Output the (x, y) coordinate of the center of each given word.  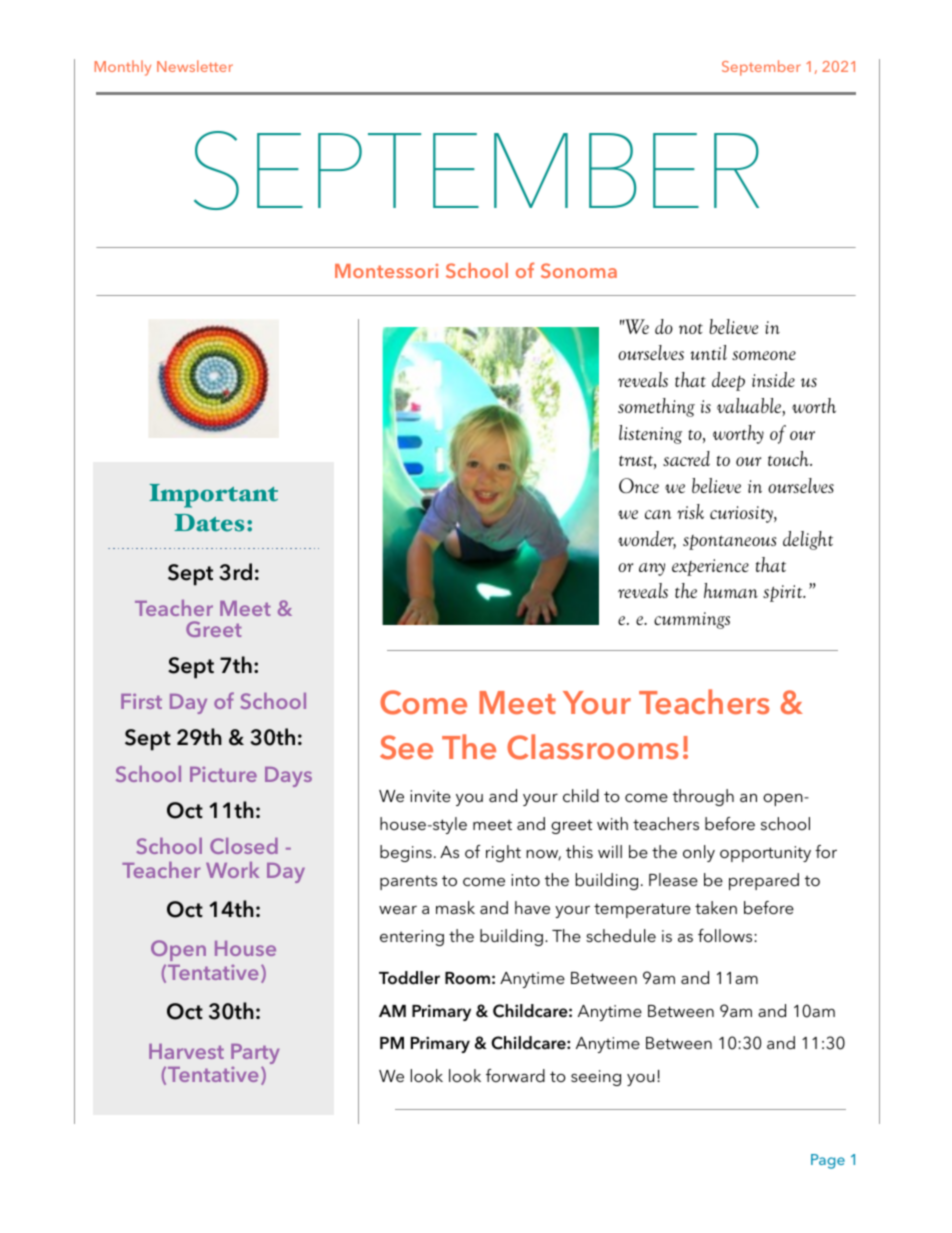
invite (430, 796)
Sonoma (579, 270)
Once (639, 485)
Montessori (386, 271)
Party (255, 1055)
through (703, 797)
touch (789, 458)
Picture (223, 774)
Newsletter (195, 66)
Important (213, 496)
